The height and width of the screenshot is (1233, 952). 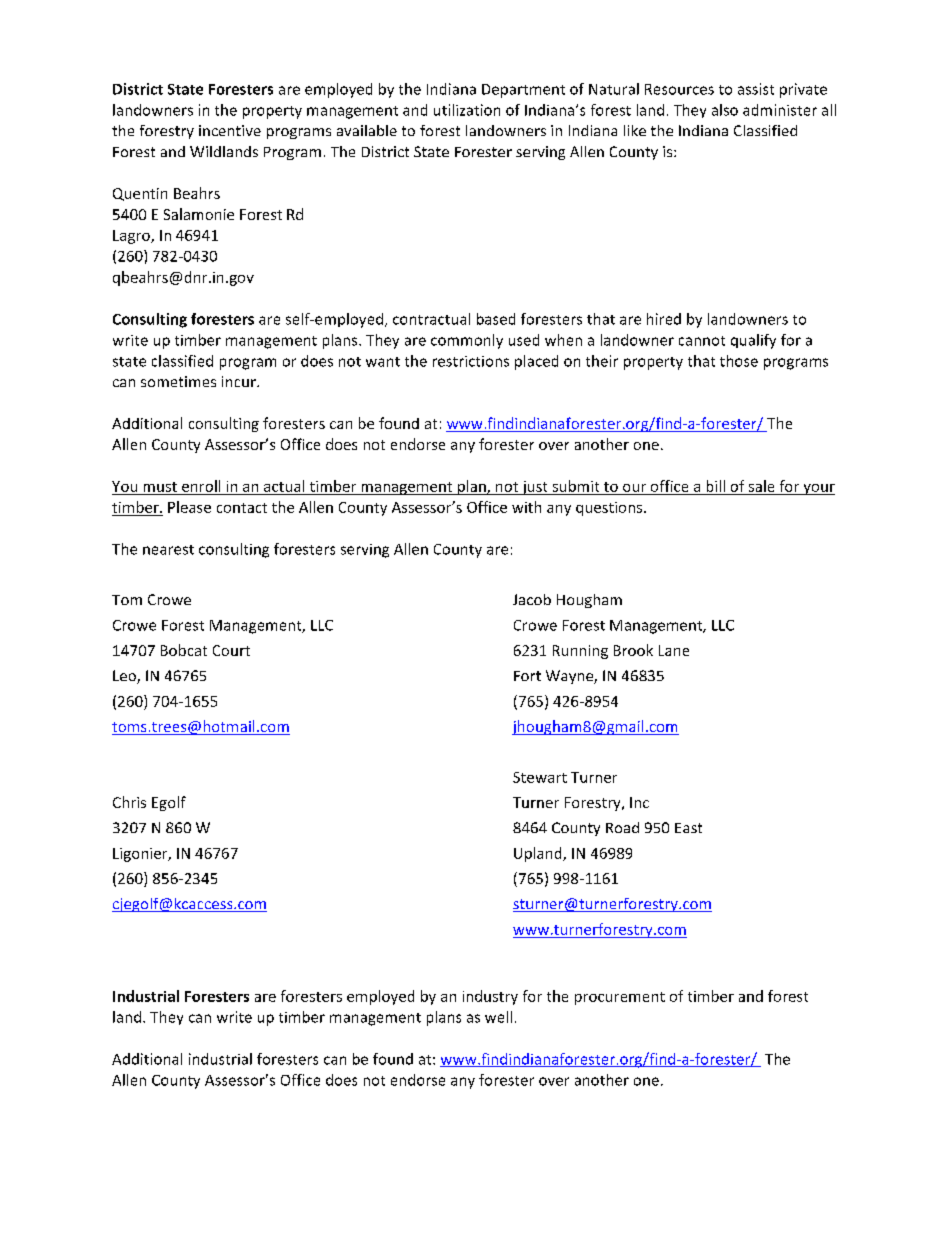 I want to click on incentive, so click(x=230, y=130).
